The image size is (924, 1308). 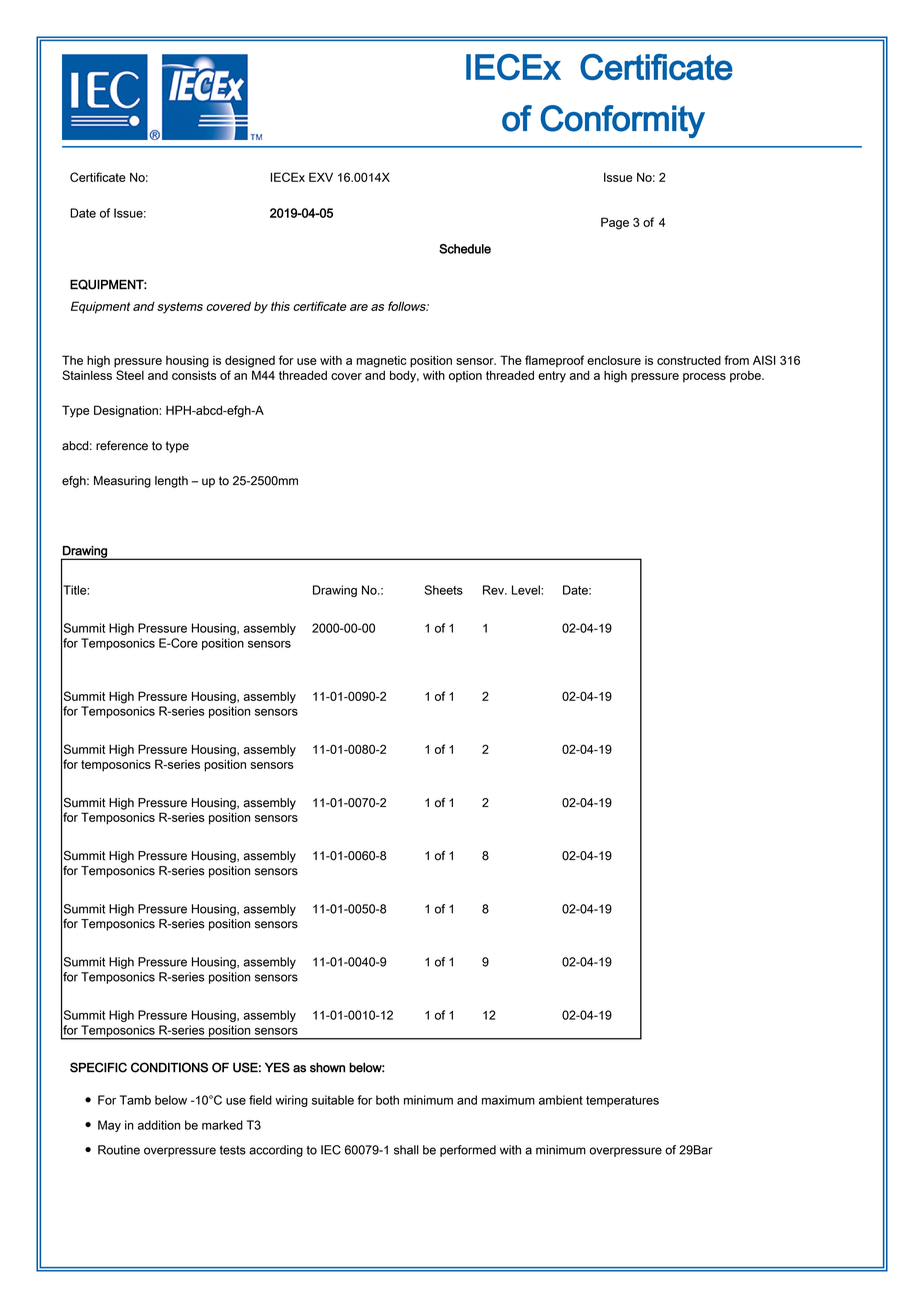 I want to click on designed, so click(x=250, y=361).
